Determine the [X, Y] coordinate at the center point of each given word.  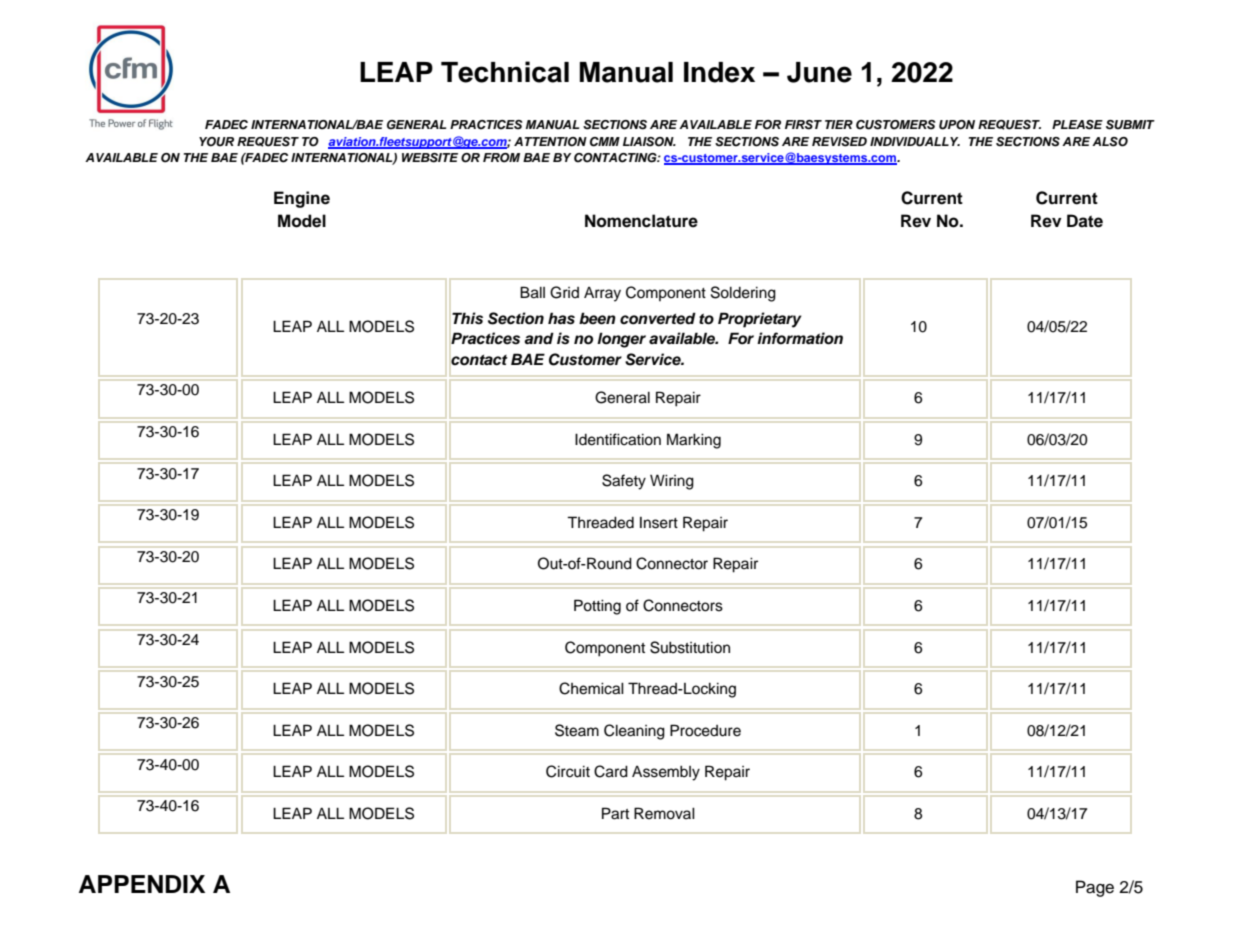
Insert [659, 523]
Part [615, 813]
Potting [597, 607]
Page [1095, 888]
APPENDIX [142, 884]
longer [621, 340]
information [800, 338]
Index [719, 72]
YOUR [216, 142]
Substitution [690, 647]
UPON [957, 125]
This [467, 318]
